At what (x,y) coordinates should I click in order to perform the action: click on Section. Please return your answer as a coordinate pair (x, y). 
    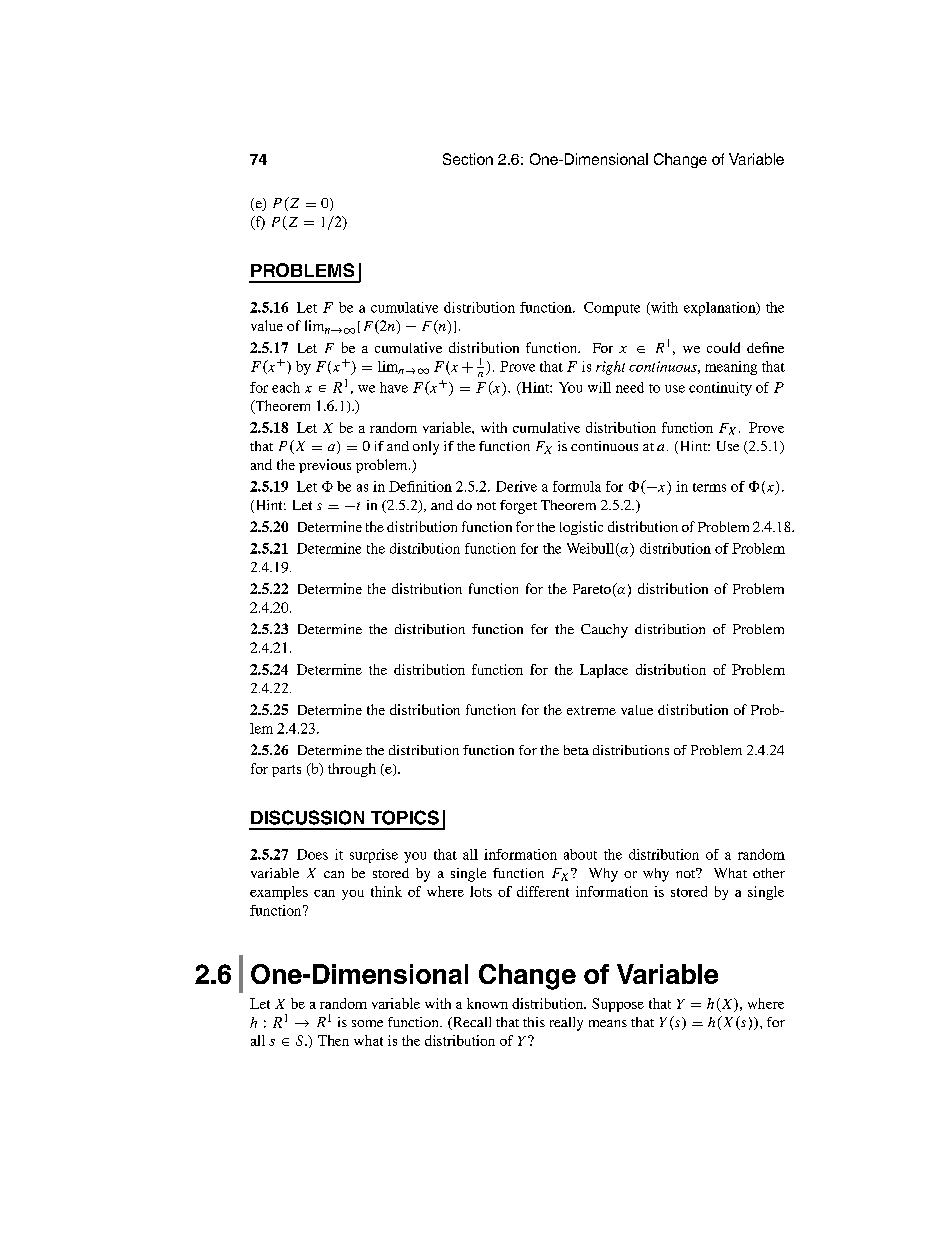
    Looking at the image, I should click on (468, 159).
